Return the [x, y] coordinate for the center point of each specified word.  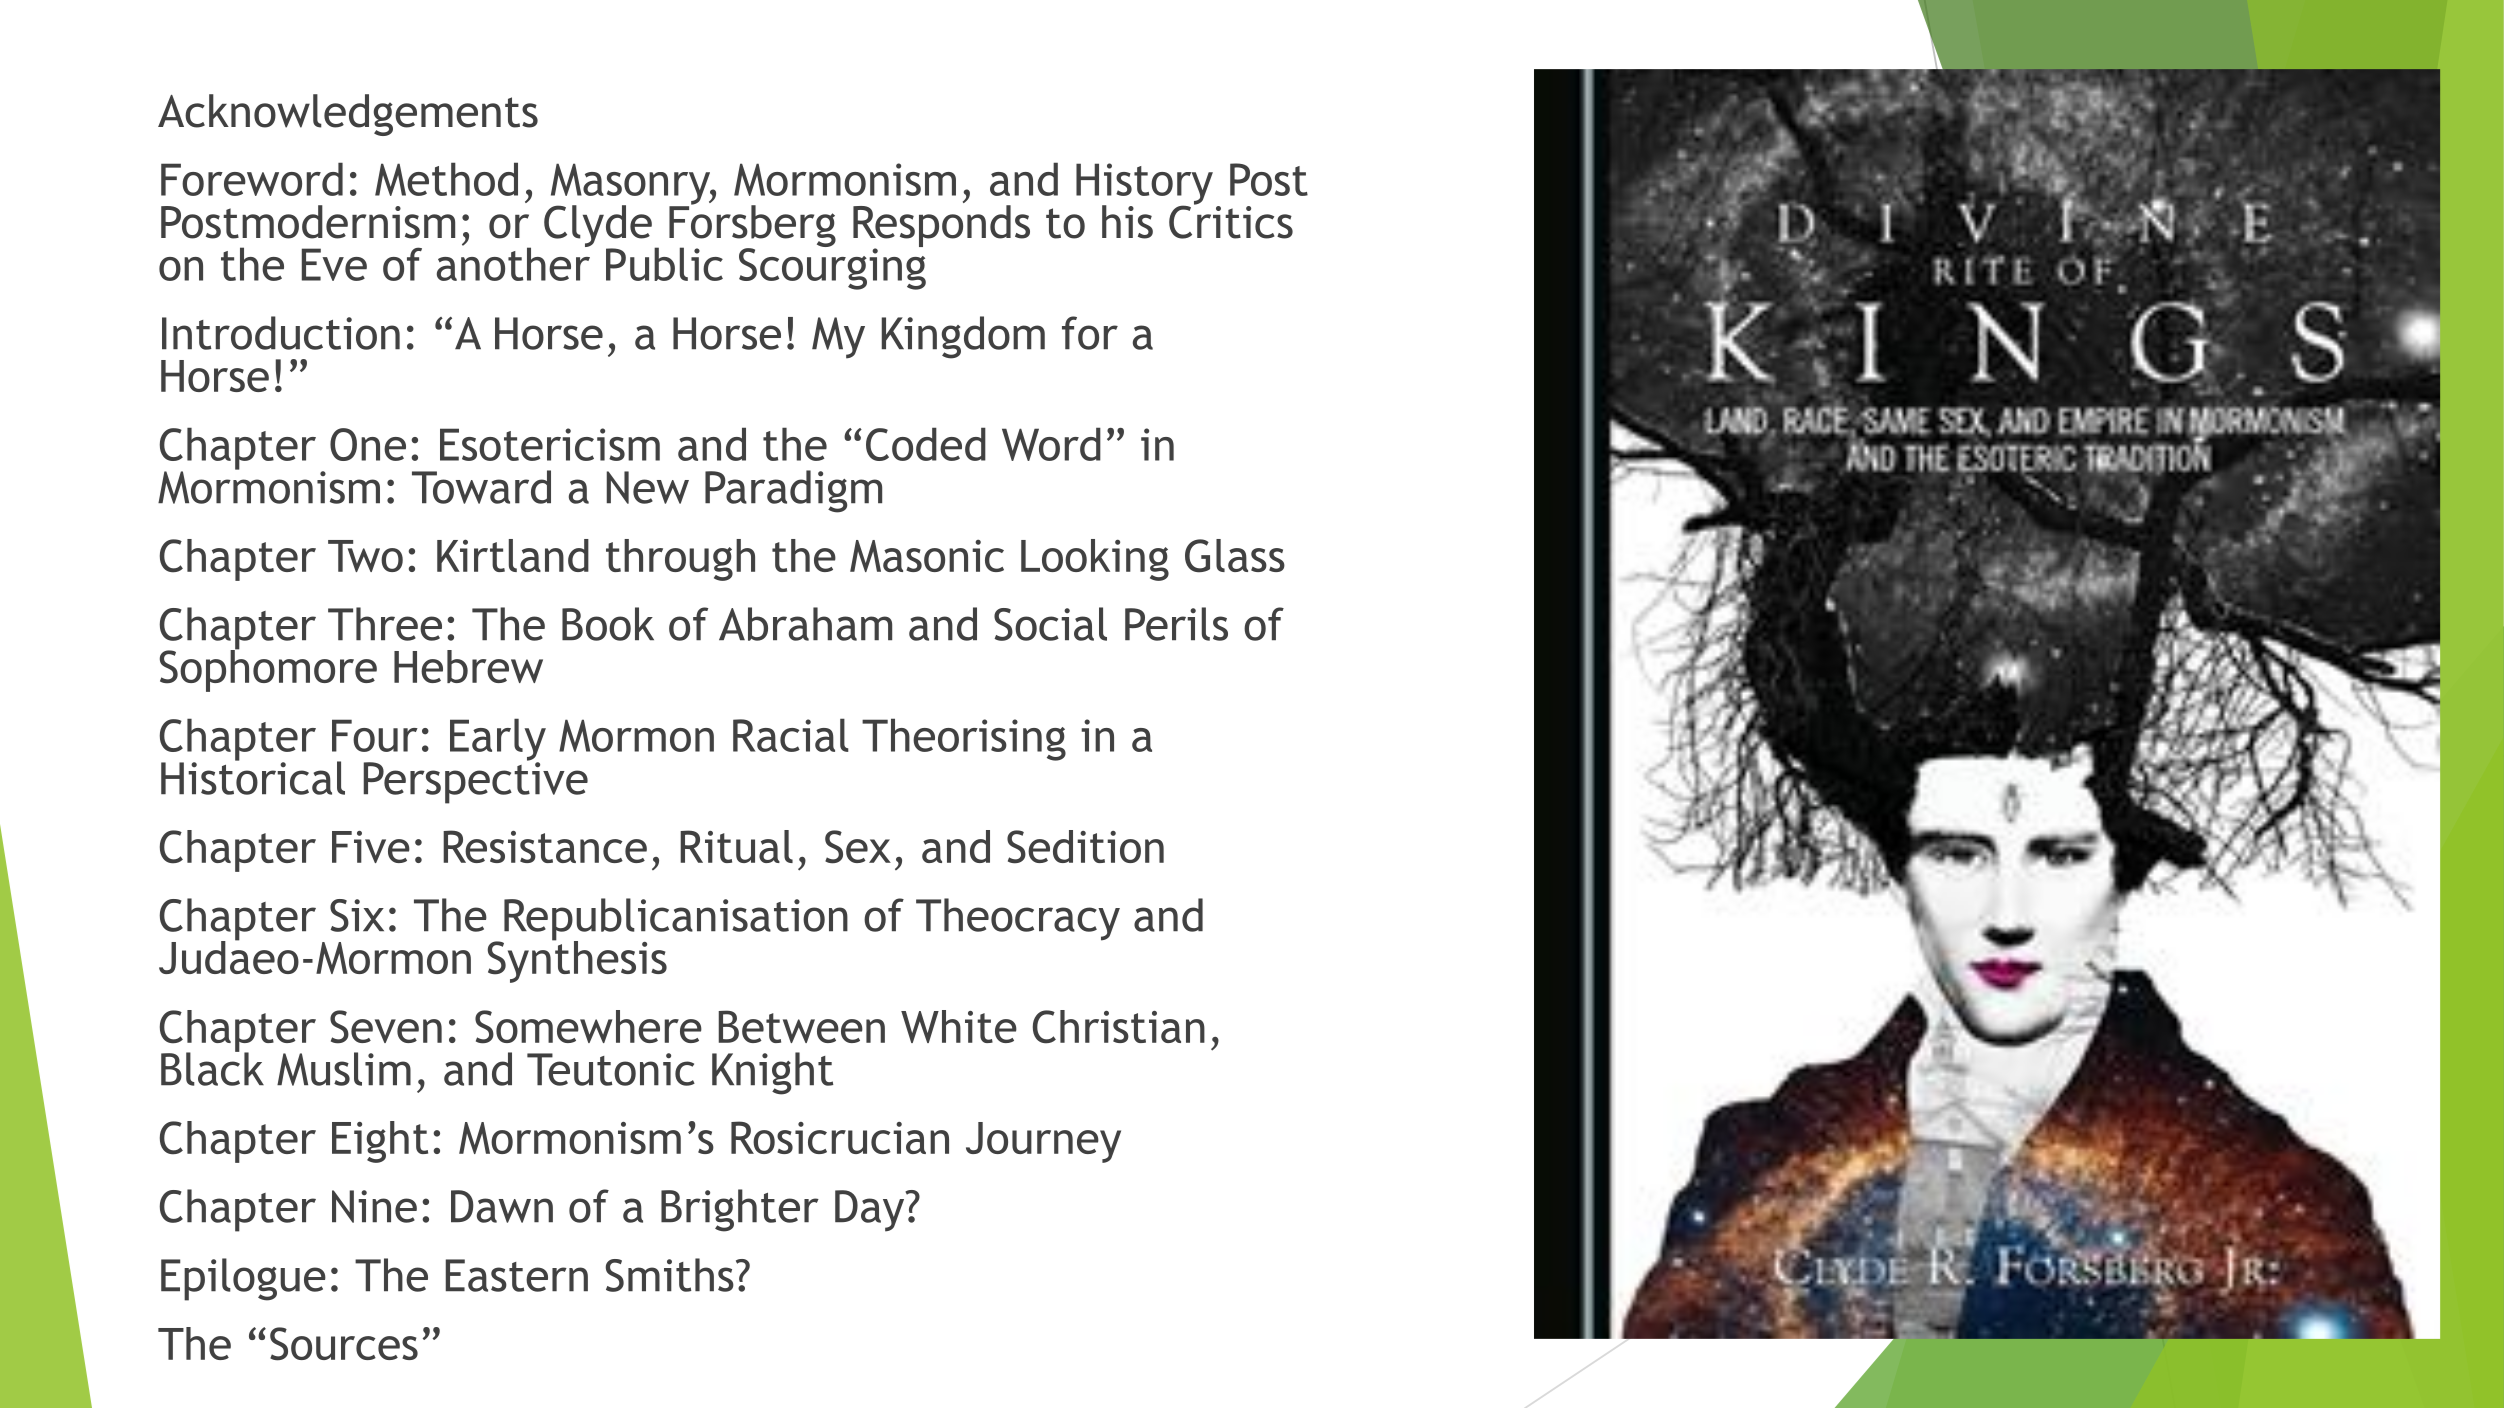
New [648, 487]
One [368, 444]
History [1144, 185]
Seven [386, 1027]
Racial [791, 735]
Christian [1119, 1027]
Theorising [964, 739]
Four [375, 735]
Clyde [598, 227]
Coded [926, 444]
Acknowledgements [348, 115]
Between [802, 1026]
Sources [344, 1344]
